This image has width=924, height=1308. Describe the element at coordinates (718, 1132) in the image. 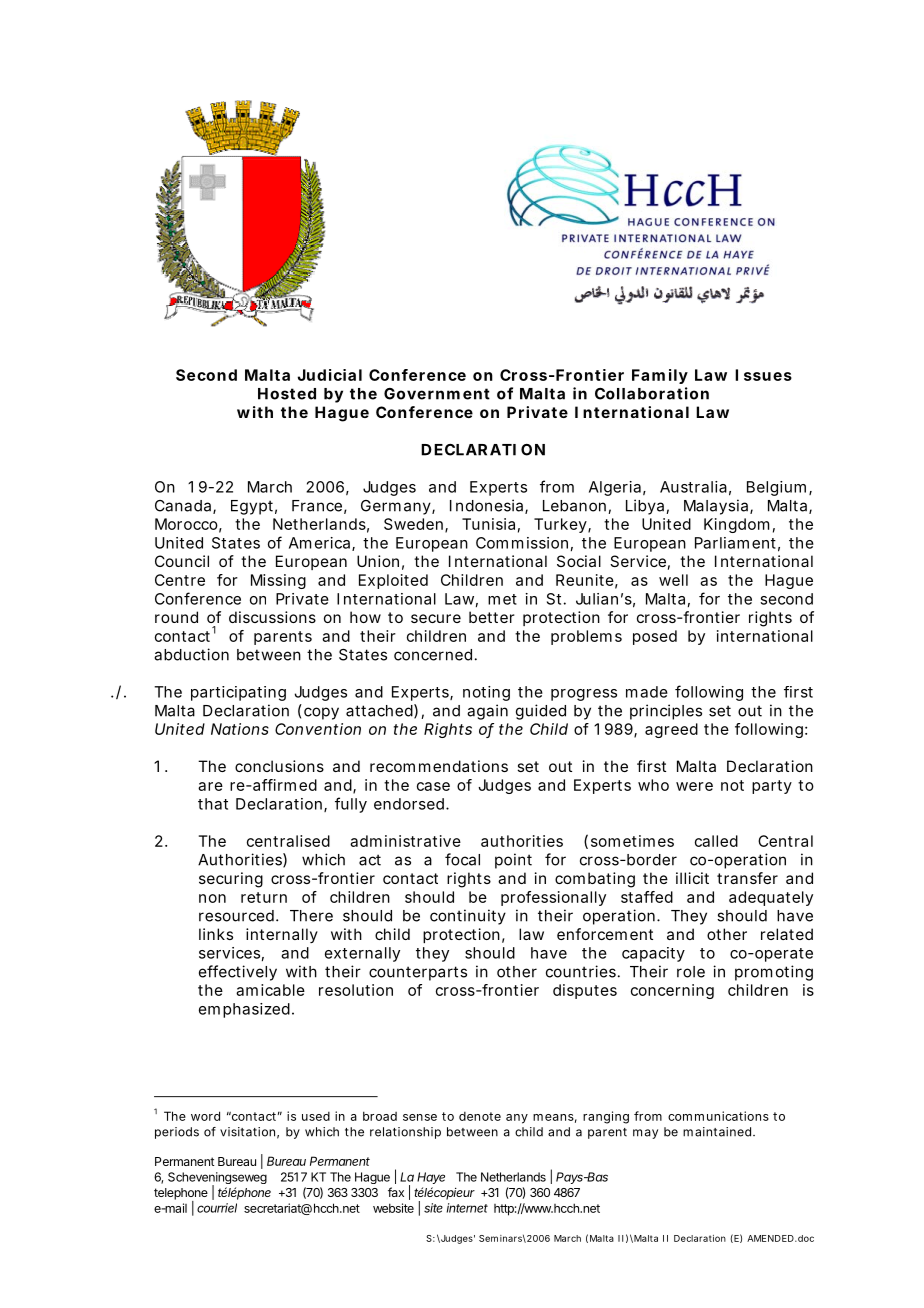

I see `maintained` at that location.
